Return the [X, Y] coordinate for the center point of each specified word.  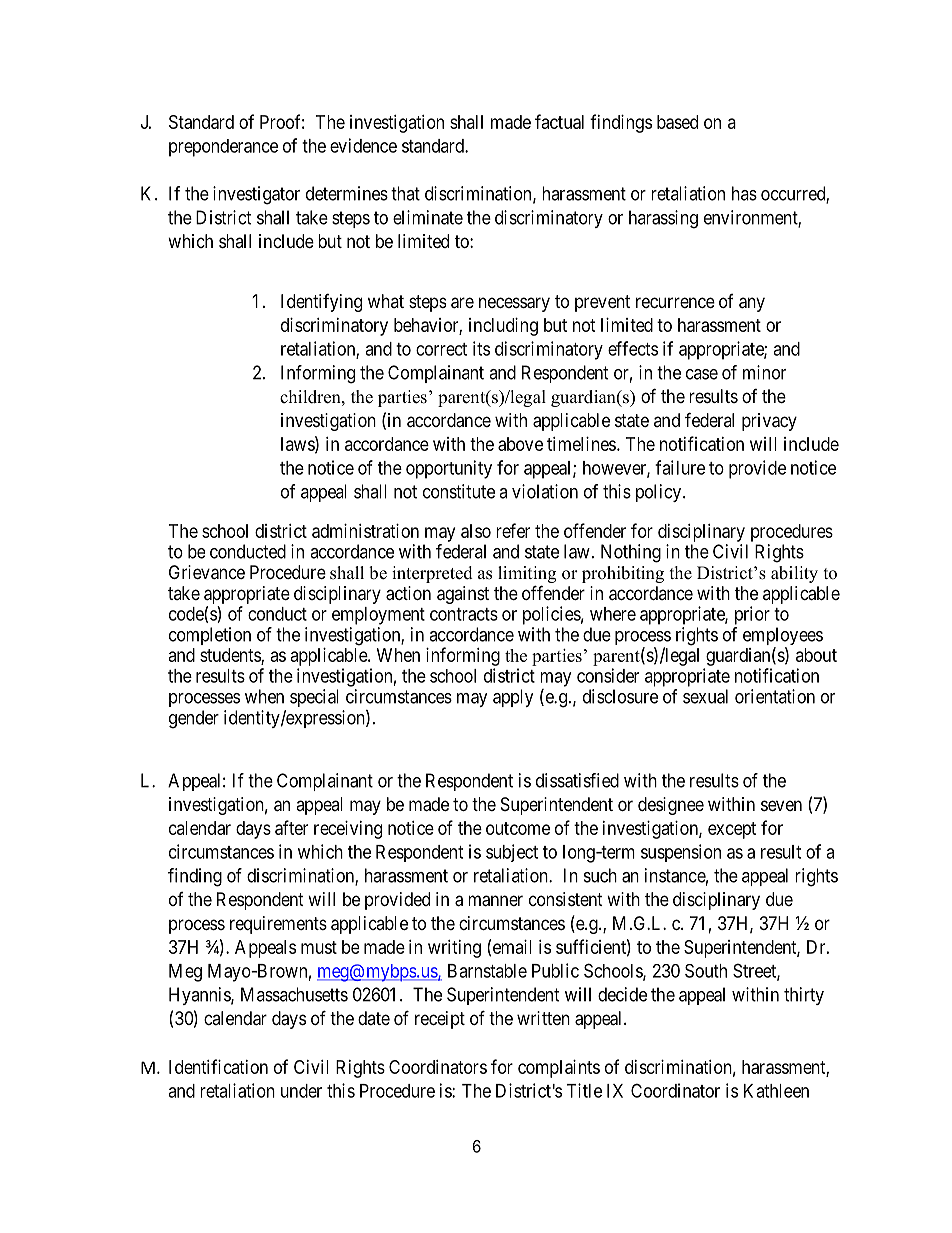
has [744, 193]
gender [194, 719]
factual [559, 121]
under [301, 1091]
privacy [769, 422]
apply [513, 698]
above [520, 444]
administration [365, 531]
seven [781, 805]
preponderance [223, 148]
